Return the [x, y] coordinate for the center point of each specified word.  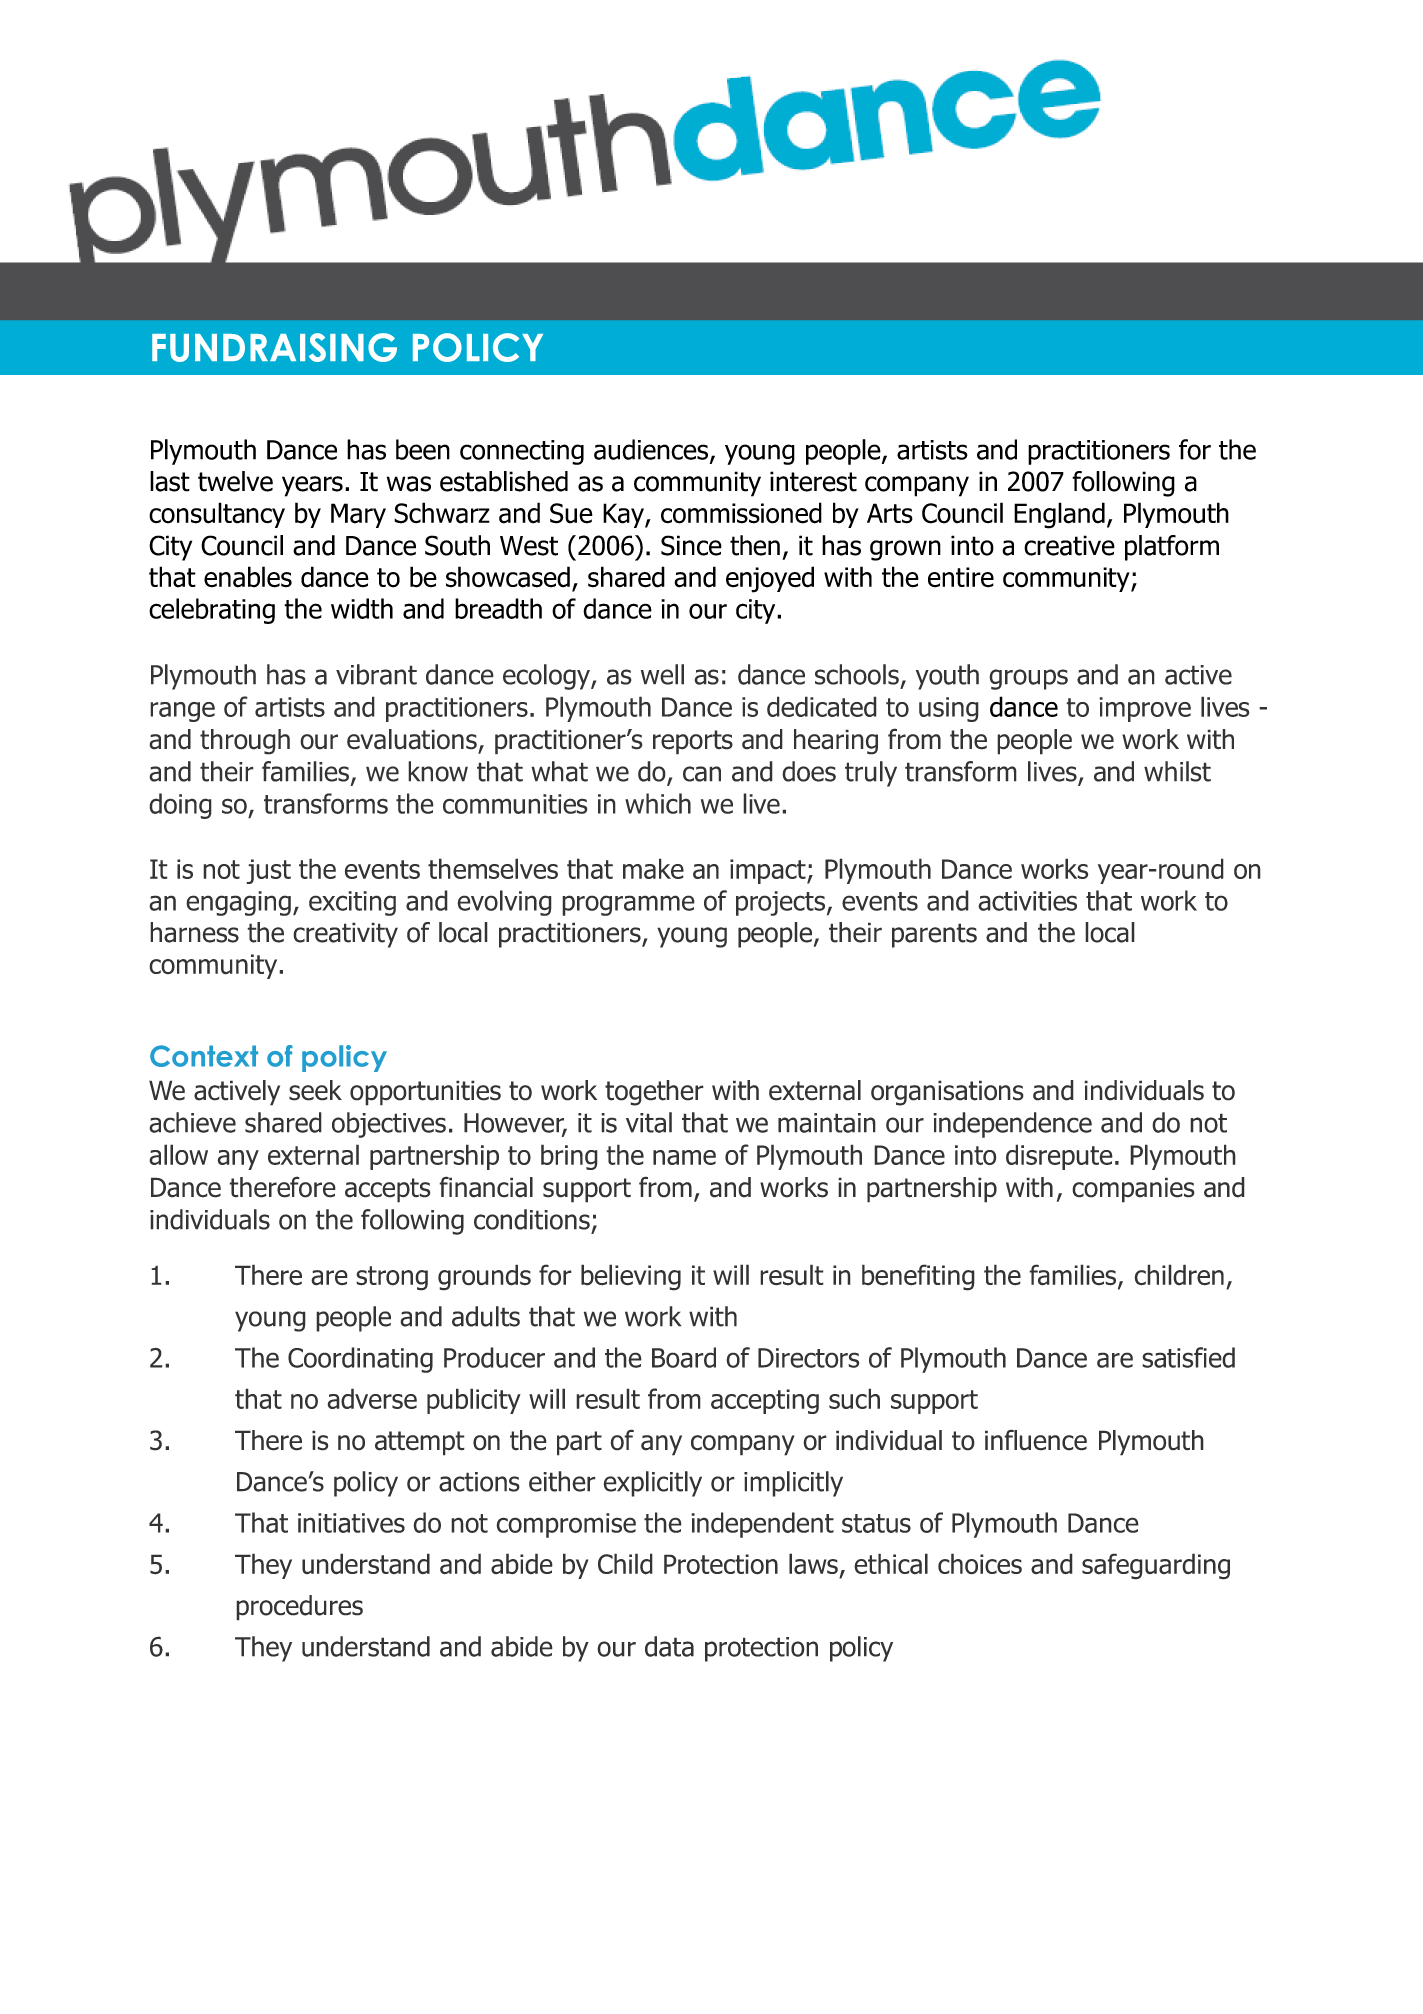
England [1059, 515]
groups [1028, 679]
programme [628, 905]
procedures [299, 1608]
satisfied [1188, 1357]
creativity [345, 935]
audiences [651, 449]
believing [631, 1277]
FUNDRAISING [274, 347]
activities [1027, 901]
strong [392, 1278]
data [669, 1646]
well [662, 674]
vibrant [376, 674]
